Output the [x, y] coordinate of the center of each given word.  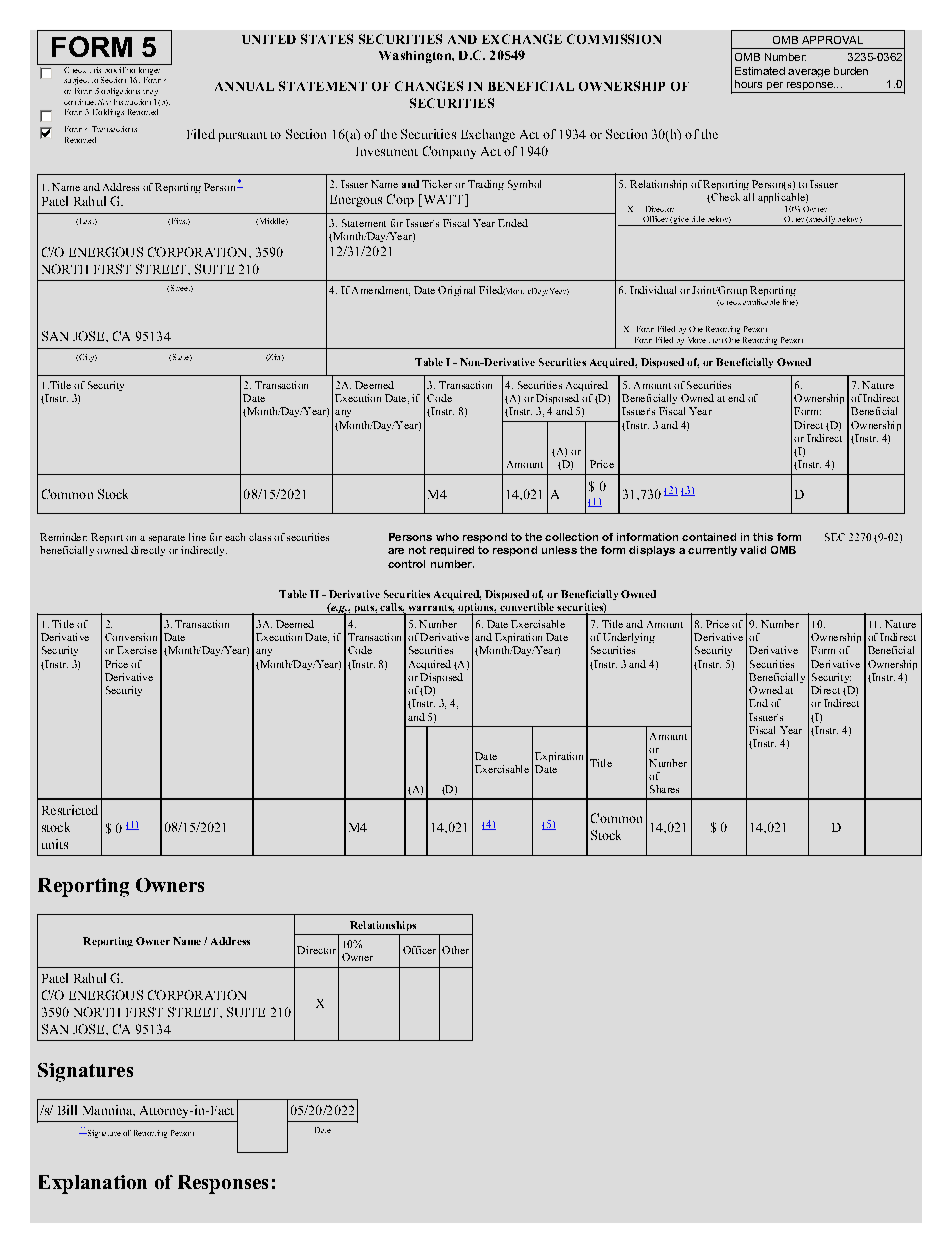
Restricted [70, 810]
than [716, 341]
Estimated [760, 71]
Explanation [93, 1184]
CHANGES [429, 86]
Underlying [629, 638]
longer [149, 69]
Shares [664, 789]
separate [167, 539]
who [447, 537]
